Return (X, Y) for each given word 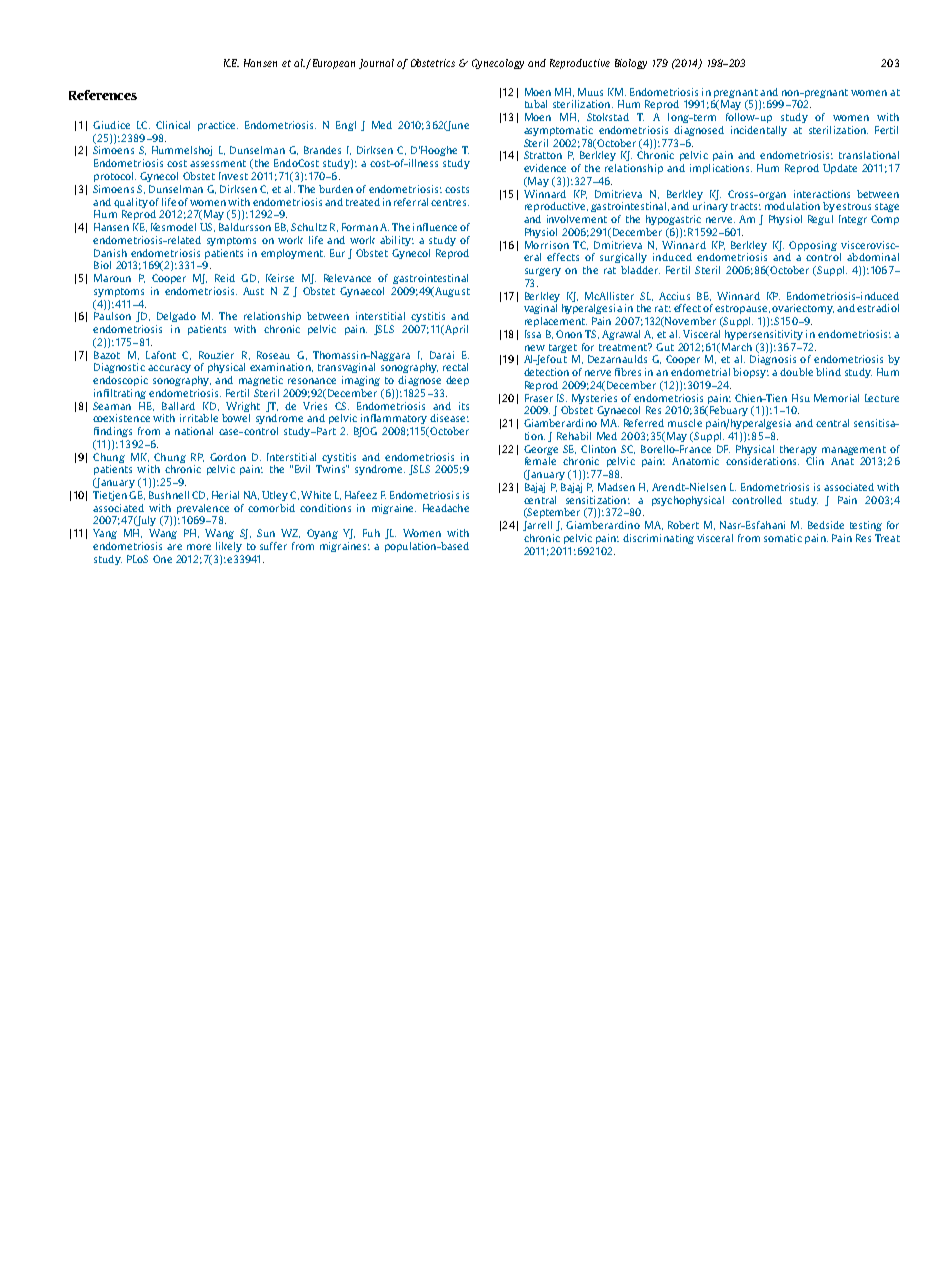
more (199, 547)
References (103, 95)
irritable (199, 418)
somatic (783, 538)
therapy (798, 450)
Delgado (176, 317)
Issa (533, 334)
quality (131, 203)
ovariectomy (803, 309)
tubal (536, 104)
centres (450, 202)
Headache (446, 508)
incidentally (759, 131)
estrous (853, 206)
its (464, 406)
